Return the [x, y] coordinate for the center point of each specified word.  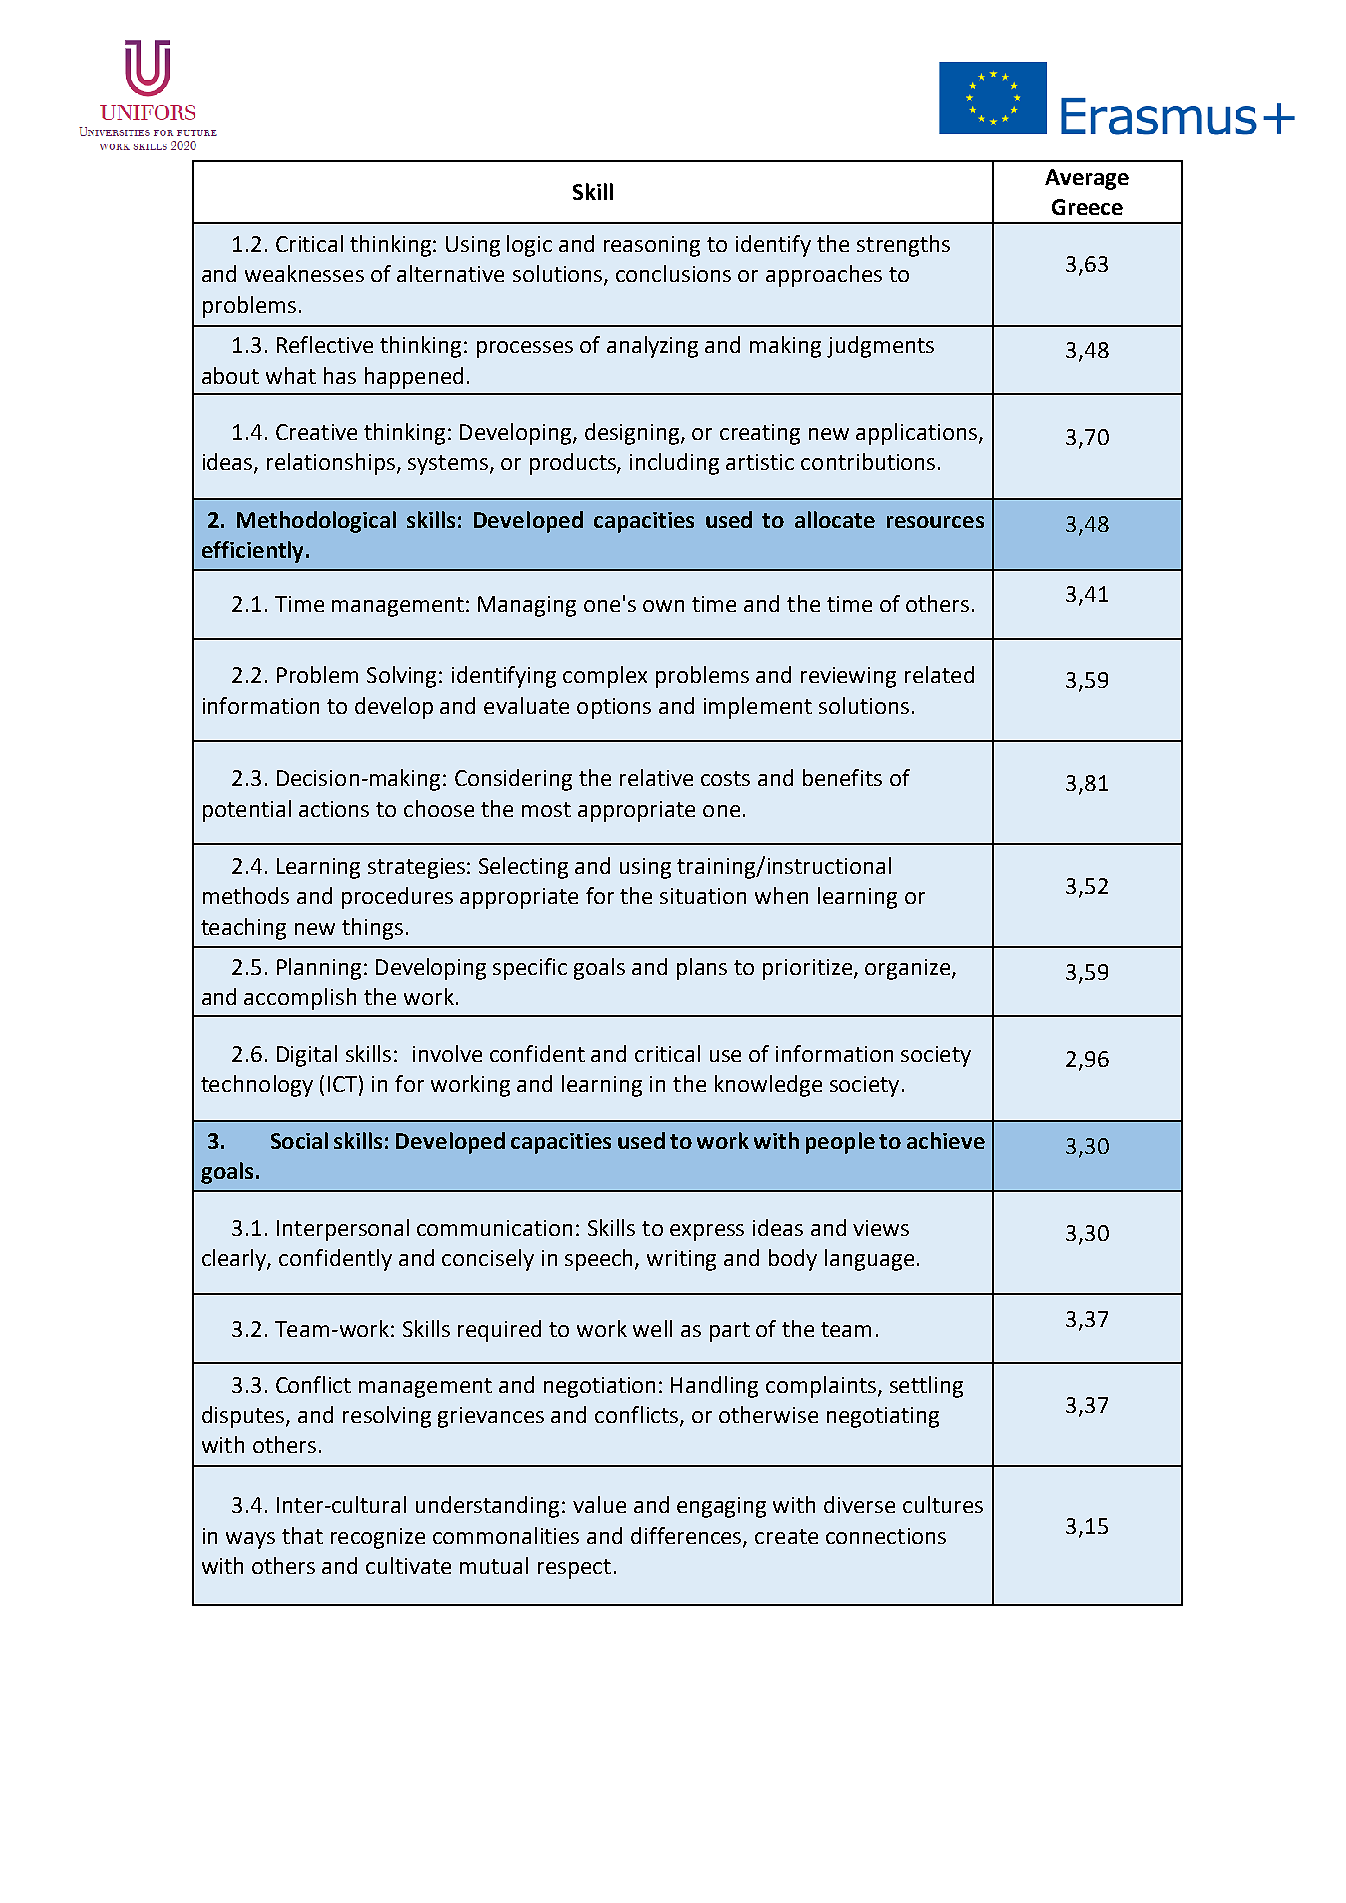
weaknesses [304, 273]
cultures [943, 1504]
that [302, 1535]
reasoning [652, 246]
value [599, 1504]
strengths [903, 246]
